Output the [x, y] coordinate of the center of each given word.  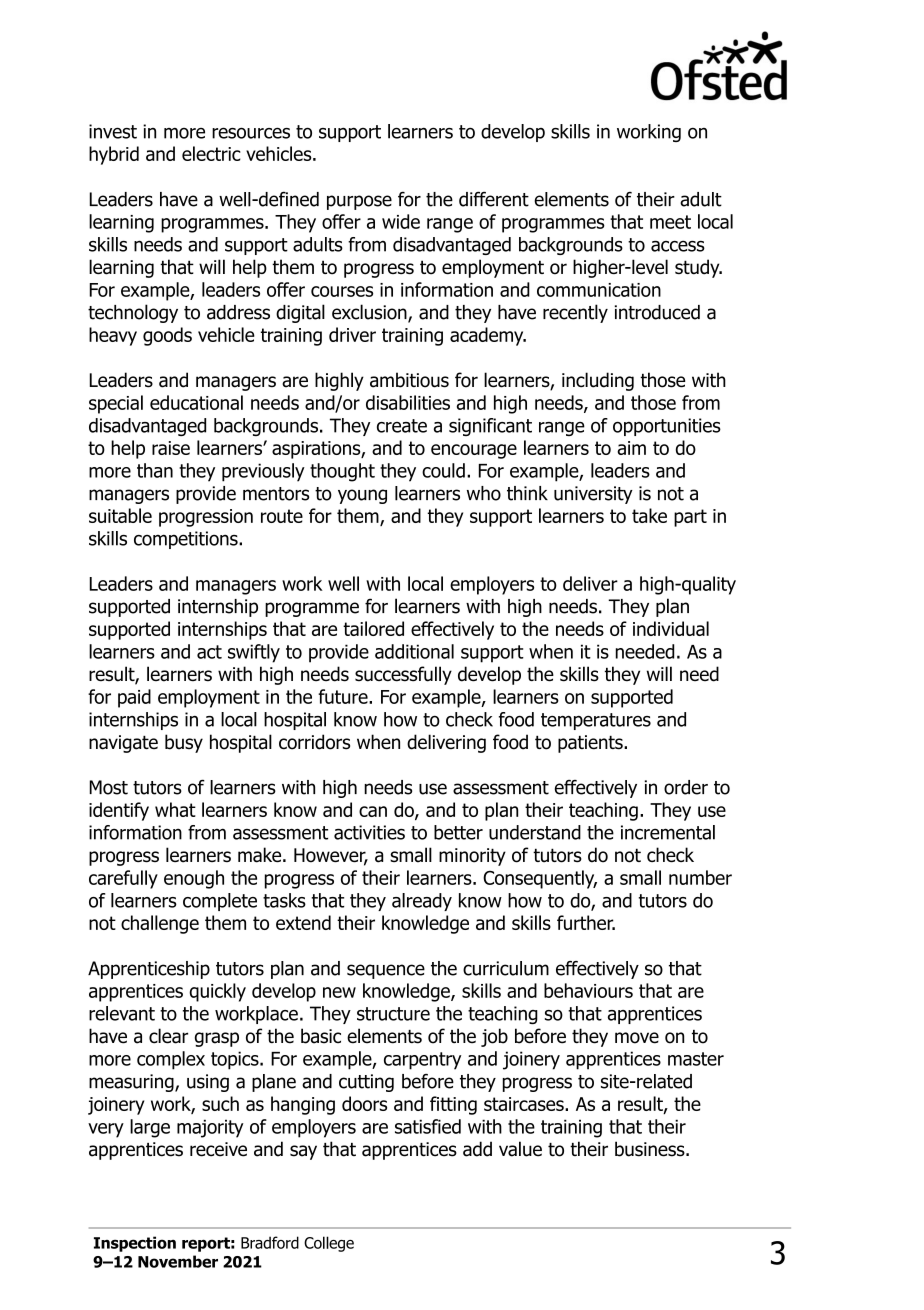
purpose [359, 202]
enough [194, 879]
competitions [187, 540]
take [649, 515]
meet [670, 222]
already [422, 902]
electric [211, 153]
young [362, 496]
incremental [668, 832]
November [178, 1261]
